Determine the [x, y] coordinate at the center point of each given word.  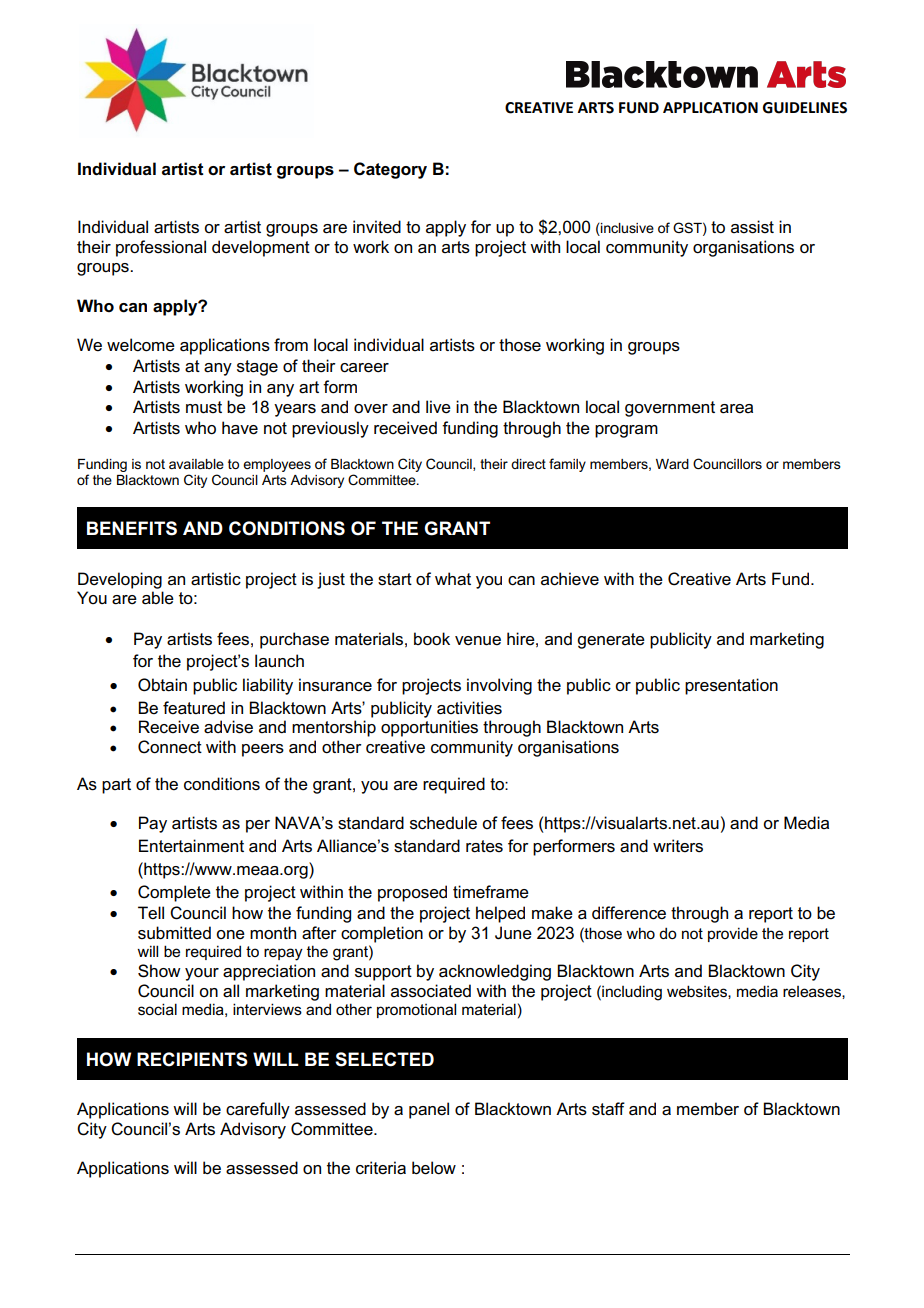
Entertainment [191, 846]
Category [390, 170]
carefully [258, 1110]
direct [528, 464]
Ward [672, 464]
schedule [443, 823]
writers [678, 846]
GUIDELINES [805, 108]
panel [429, 1110]
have [240, 428]
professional [161, 248]
